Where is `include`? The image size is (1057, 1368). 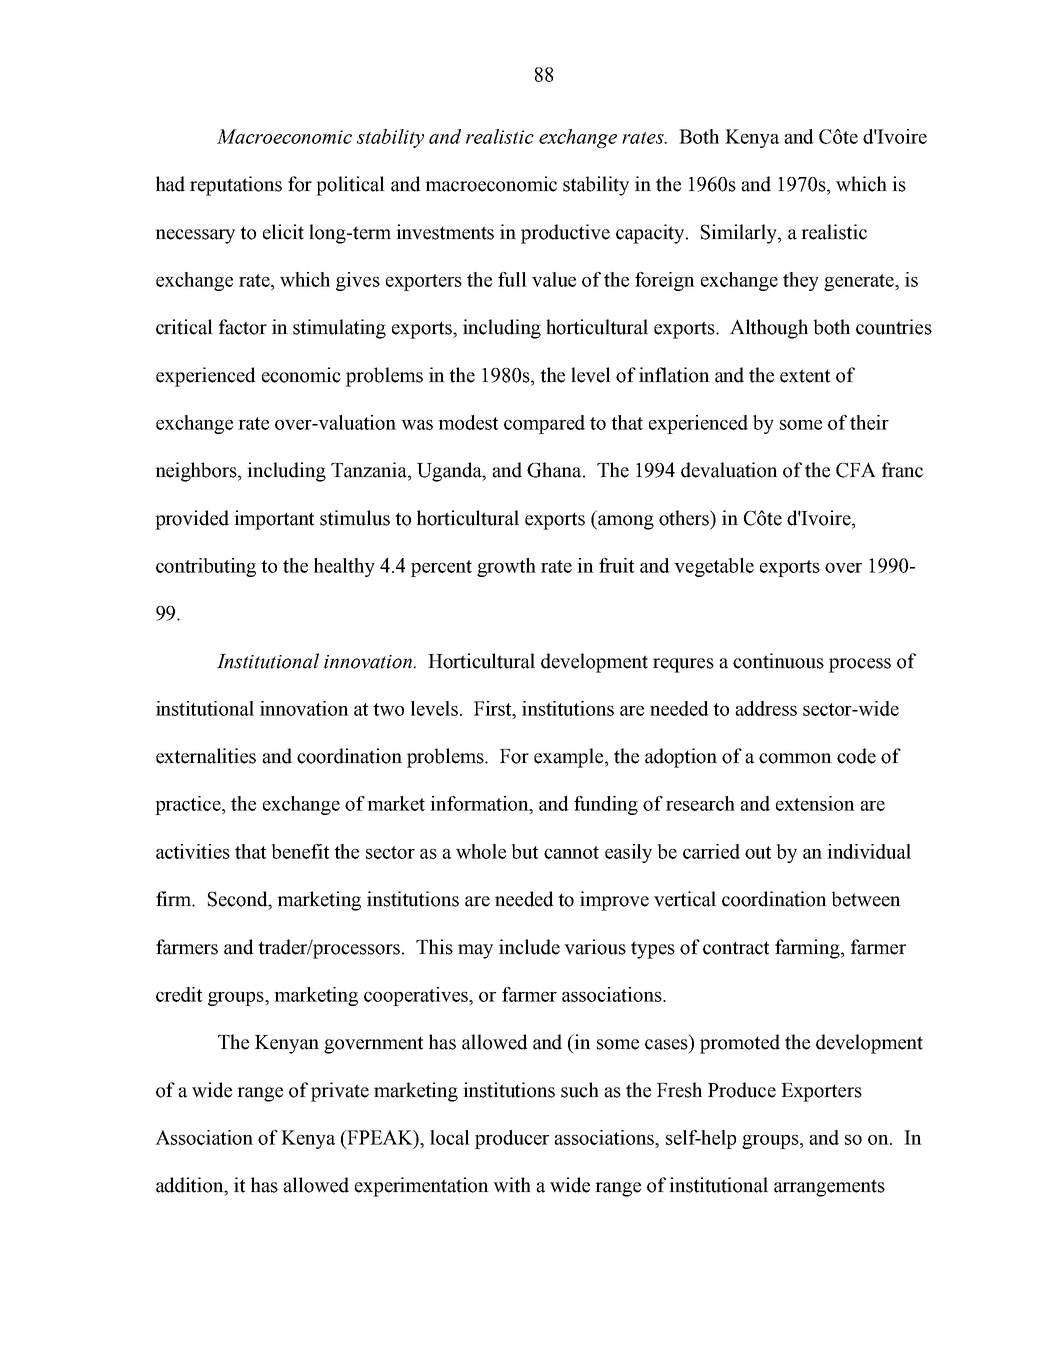
include is located at coordinates (529, 947).
